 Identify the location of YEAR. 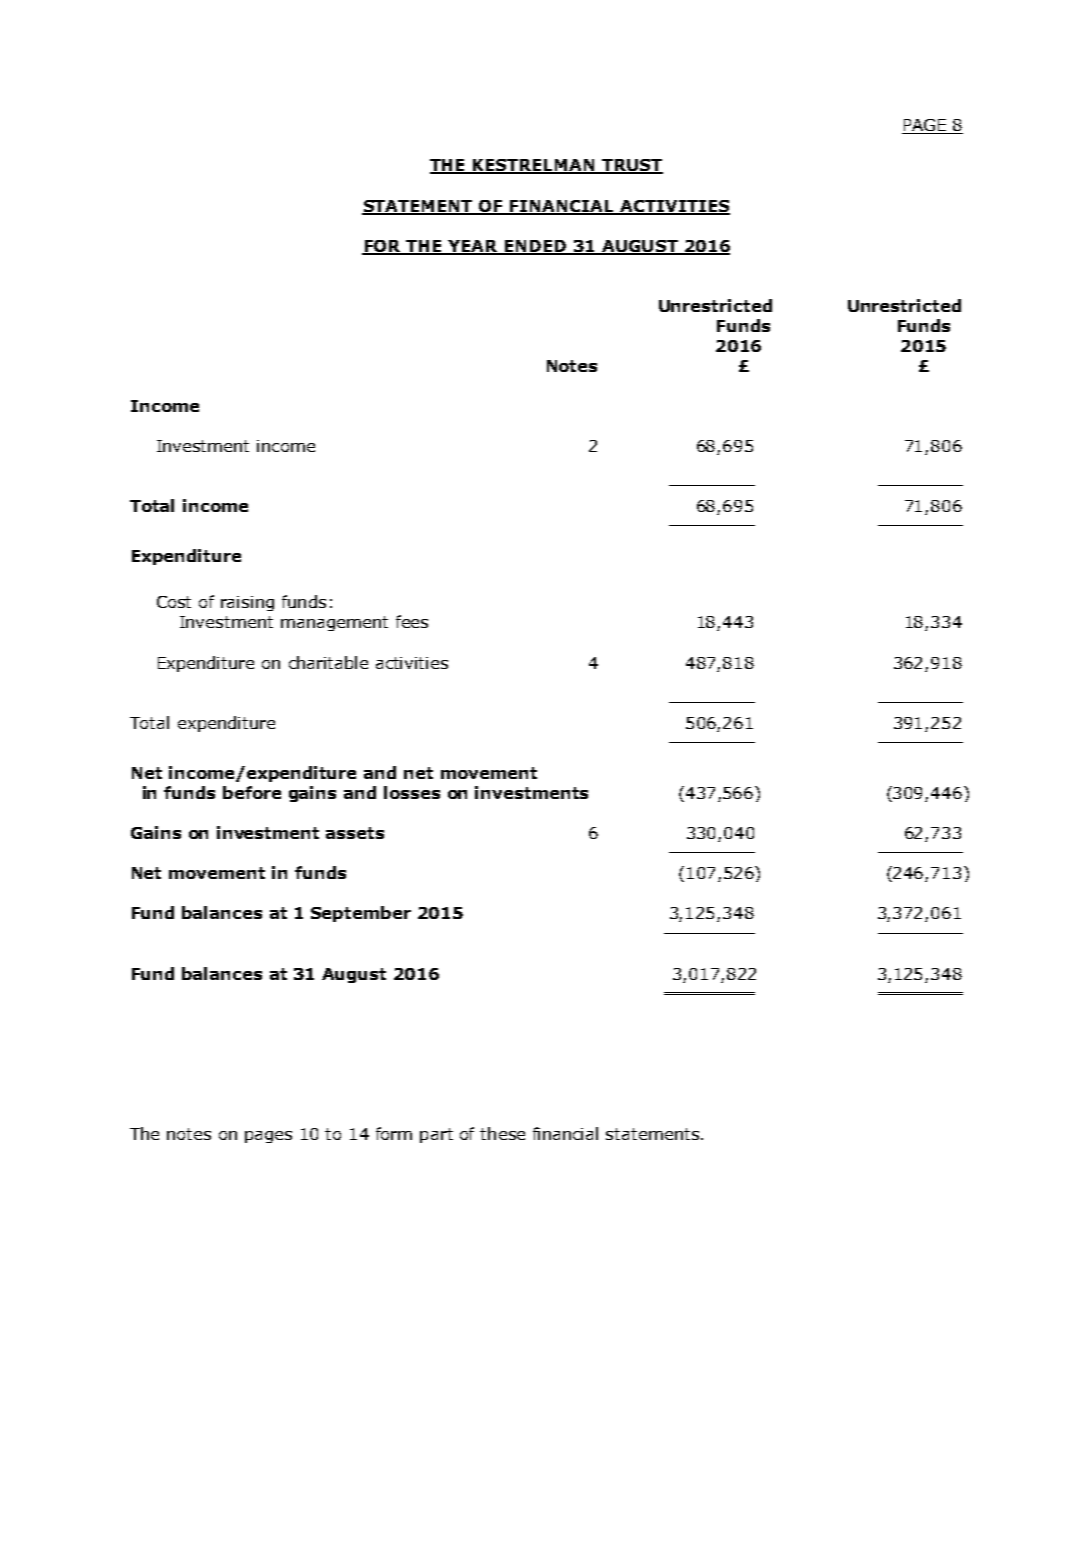
(473, 247).
